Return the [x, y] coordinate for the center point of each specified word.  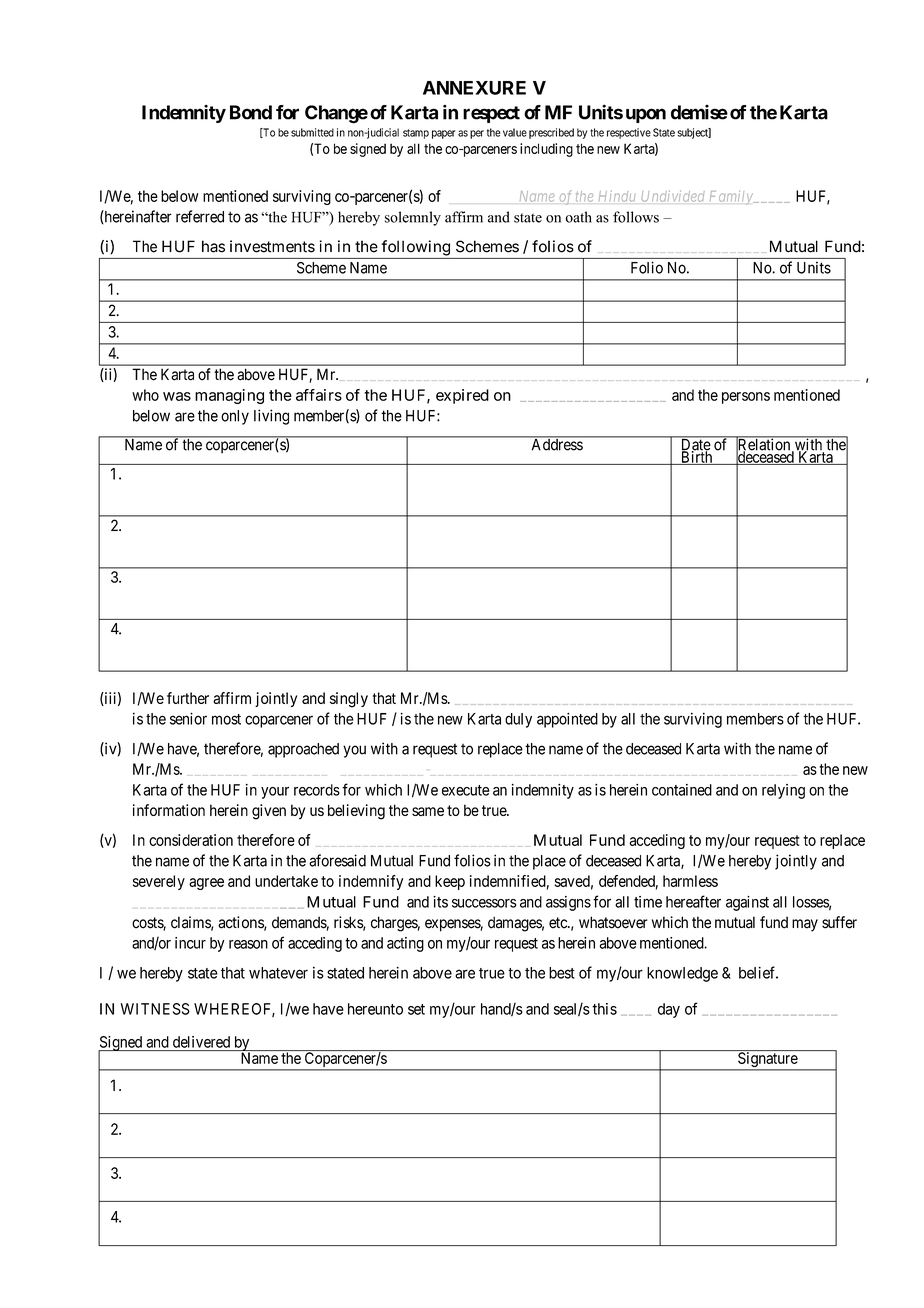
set [416, 1009]
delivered [201, 1042]
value [515, 132]
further [188, 698]
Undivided [673, 196]
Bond [251, 112]
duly [518, 720]
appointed [567, 720]
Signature [767, 1061]
